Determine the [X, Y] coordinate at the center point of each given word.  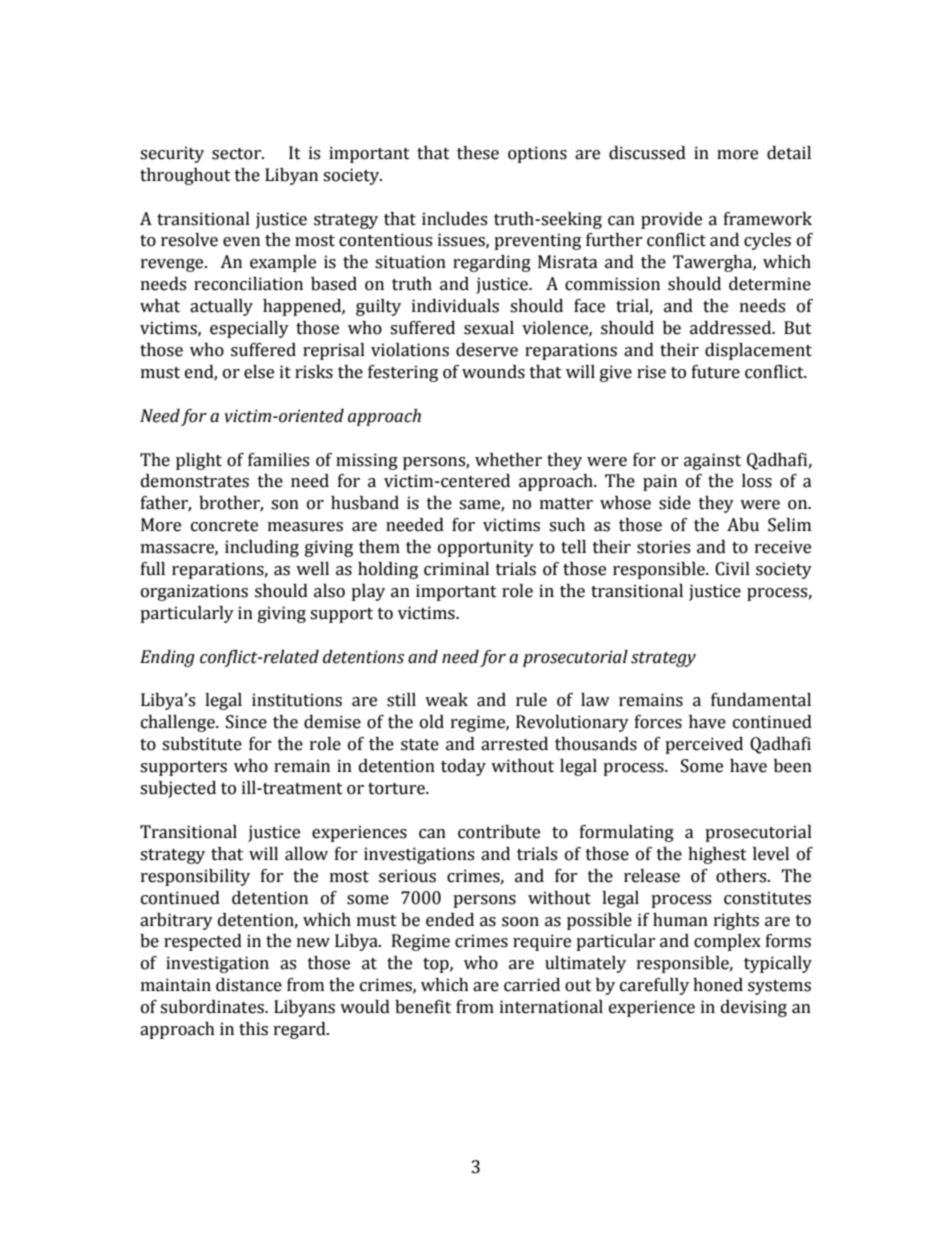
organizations [194, 592]
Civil [732, 569]
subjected [178, 789]
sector [237, 154]
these [478, 153]
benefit [423, 1007]
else [259, 372]
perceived [704, 745]
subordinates [213, 1007]
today [463, 767]
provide [671, 220]
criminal [456, 569]
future [716, 372]
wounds [493, 372]
